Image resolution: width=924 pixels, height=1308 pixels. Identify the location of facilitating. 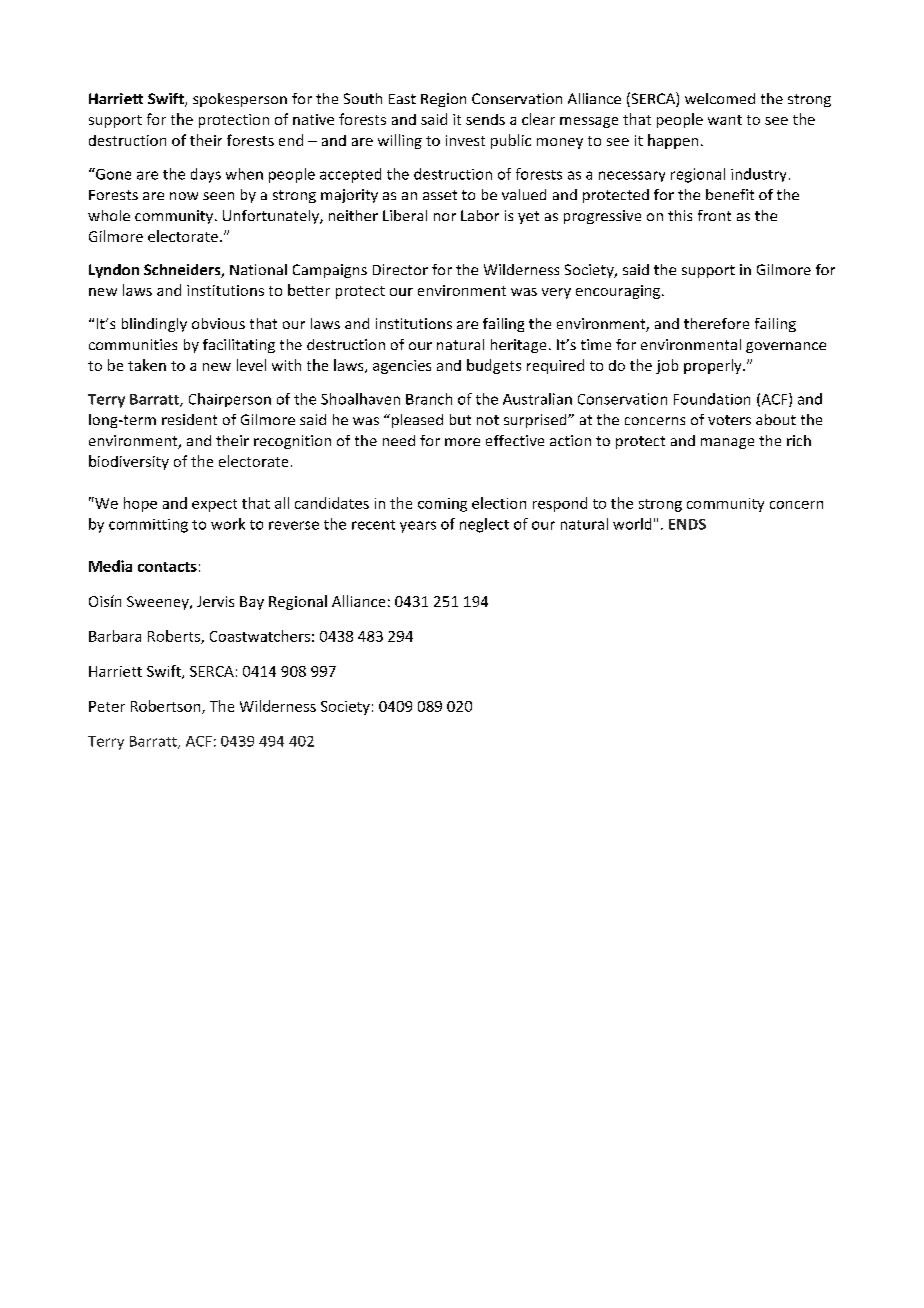
(239, 346).
